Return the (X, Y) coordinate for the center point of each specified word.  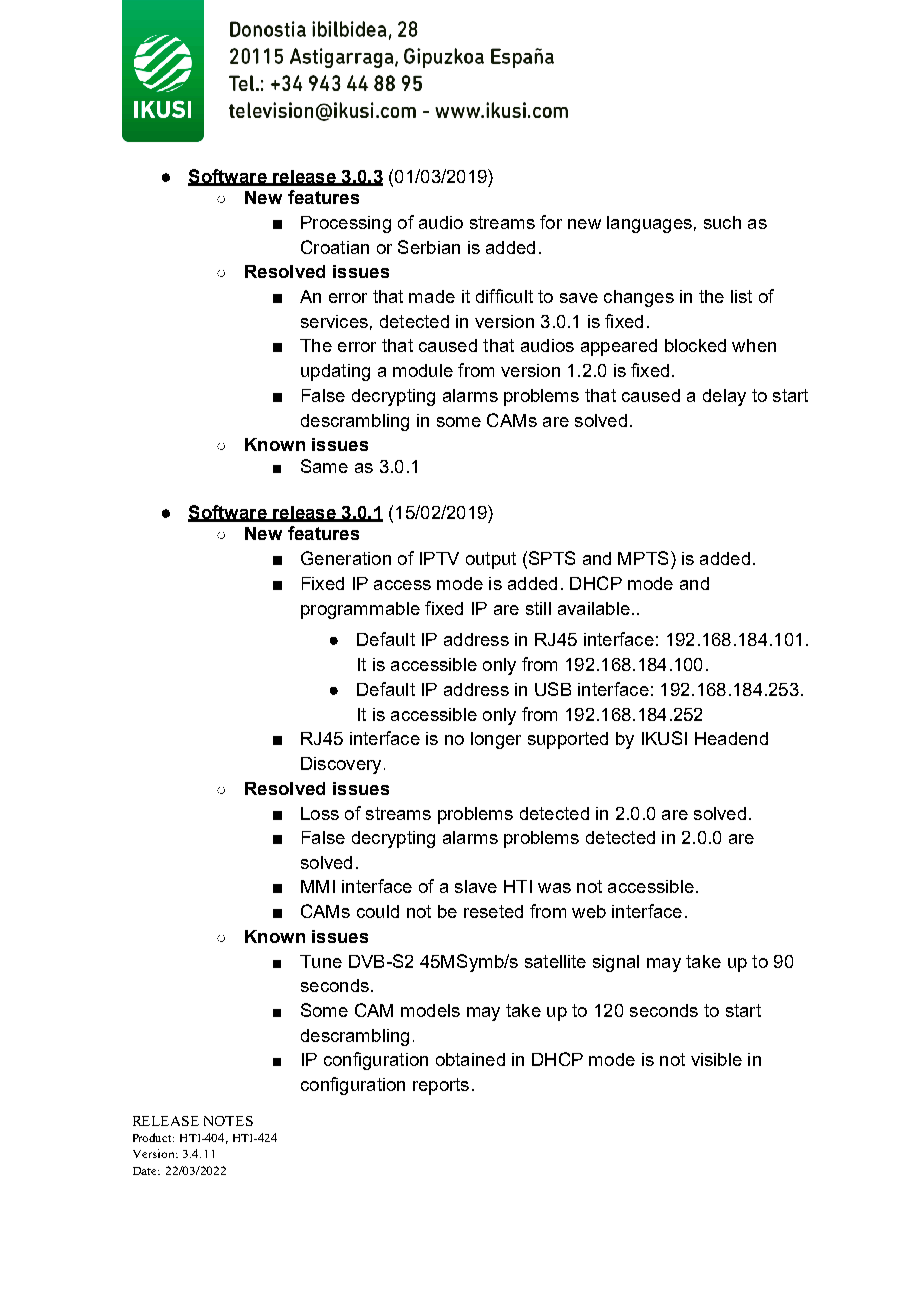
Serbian (429, 247)
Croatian (335, 247)
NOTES (228, 1121)
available (594, 608)
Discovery (341, 765)
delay (724, 397)
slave (476, 886)
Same (324, 466)
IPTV (439, 558)
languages (649, 224)
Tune (321, 961)
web (589, 911)
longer (496, 740)
